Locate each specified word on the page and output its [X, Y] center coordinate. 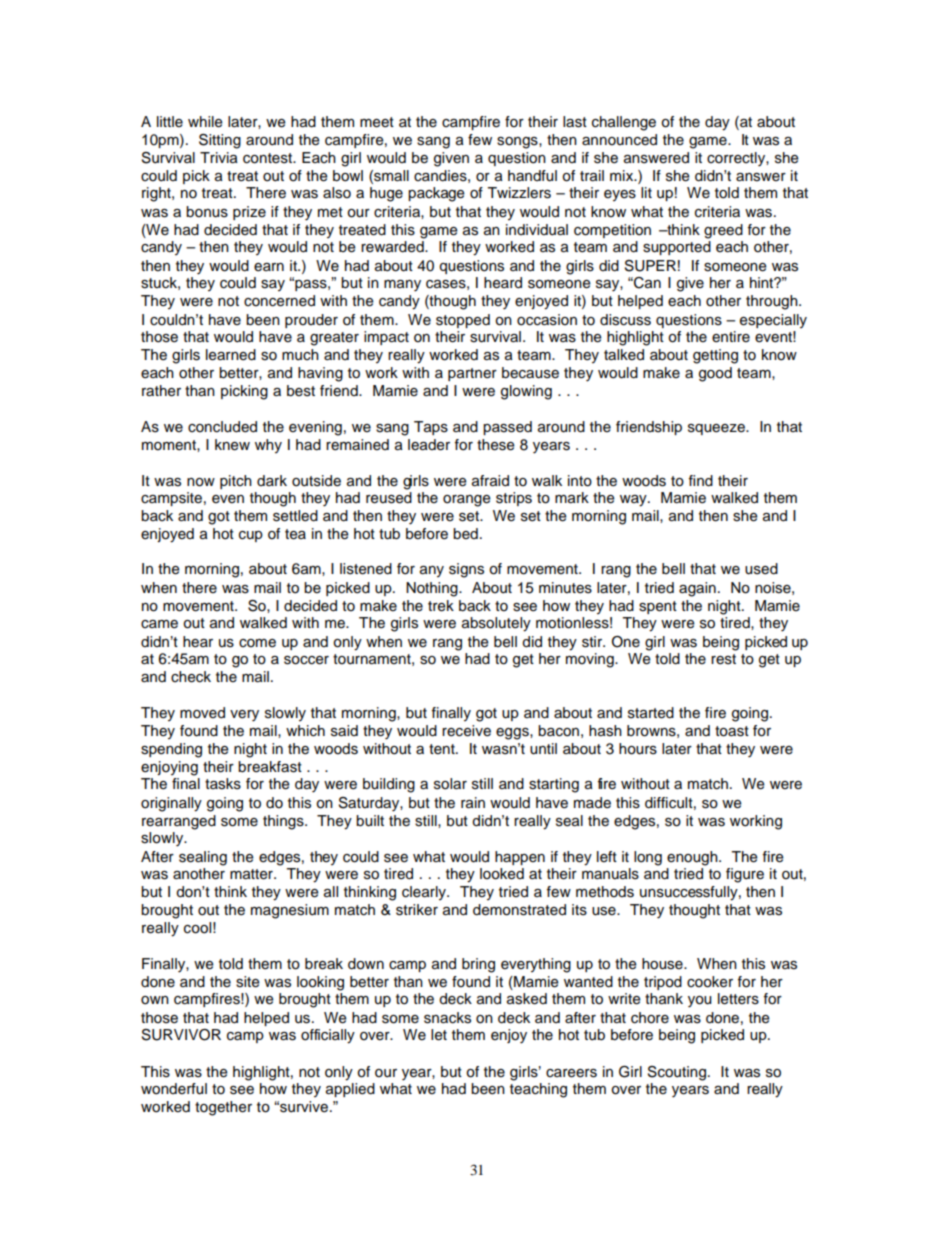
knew [232, 445]
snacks [447, 1018]
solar [450, 784]
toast [732, 731]
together [223, 1108]
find [701, 481]
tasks [223, 784]
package [436, 194]
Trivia [219, 158]
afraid [490, 481]
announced [619, 140]
